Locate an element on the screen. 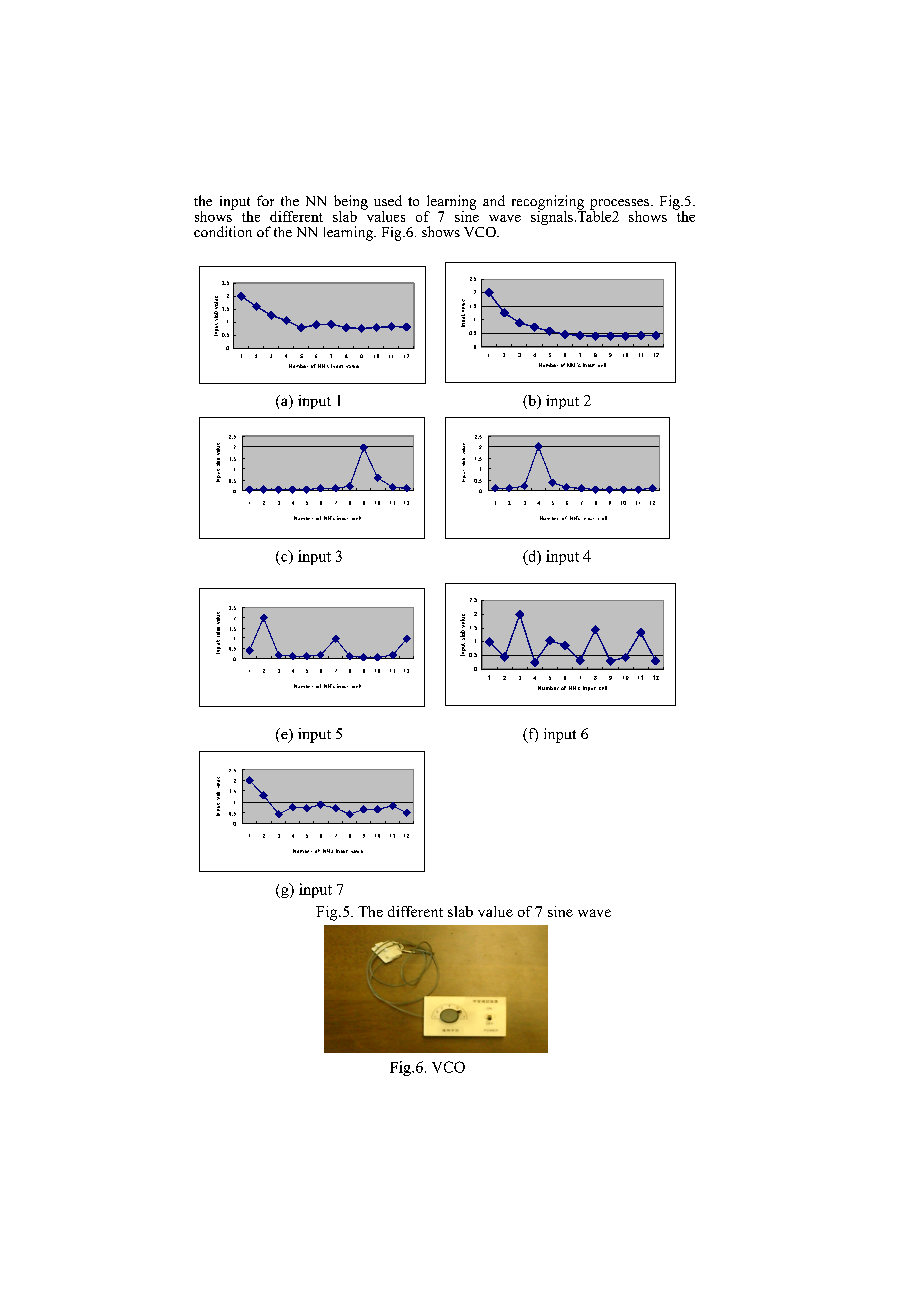 This screenshot has height=1308, width=924. used is located at coordinates (388, 200).
